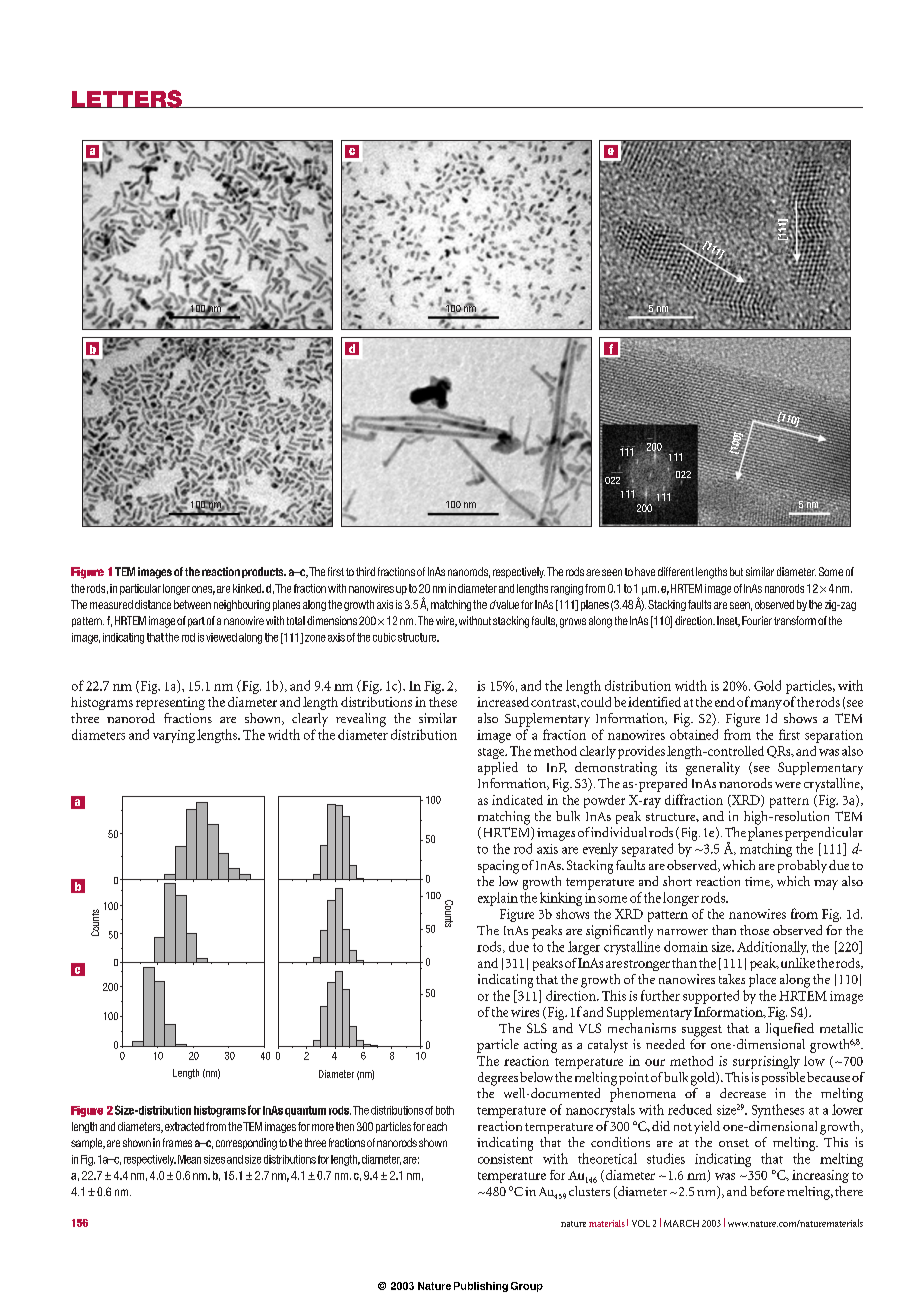  Describe the element at coordinates (177, 1142) in the screenshot. I see `frames` at that location.
